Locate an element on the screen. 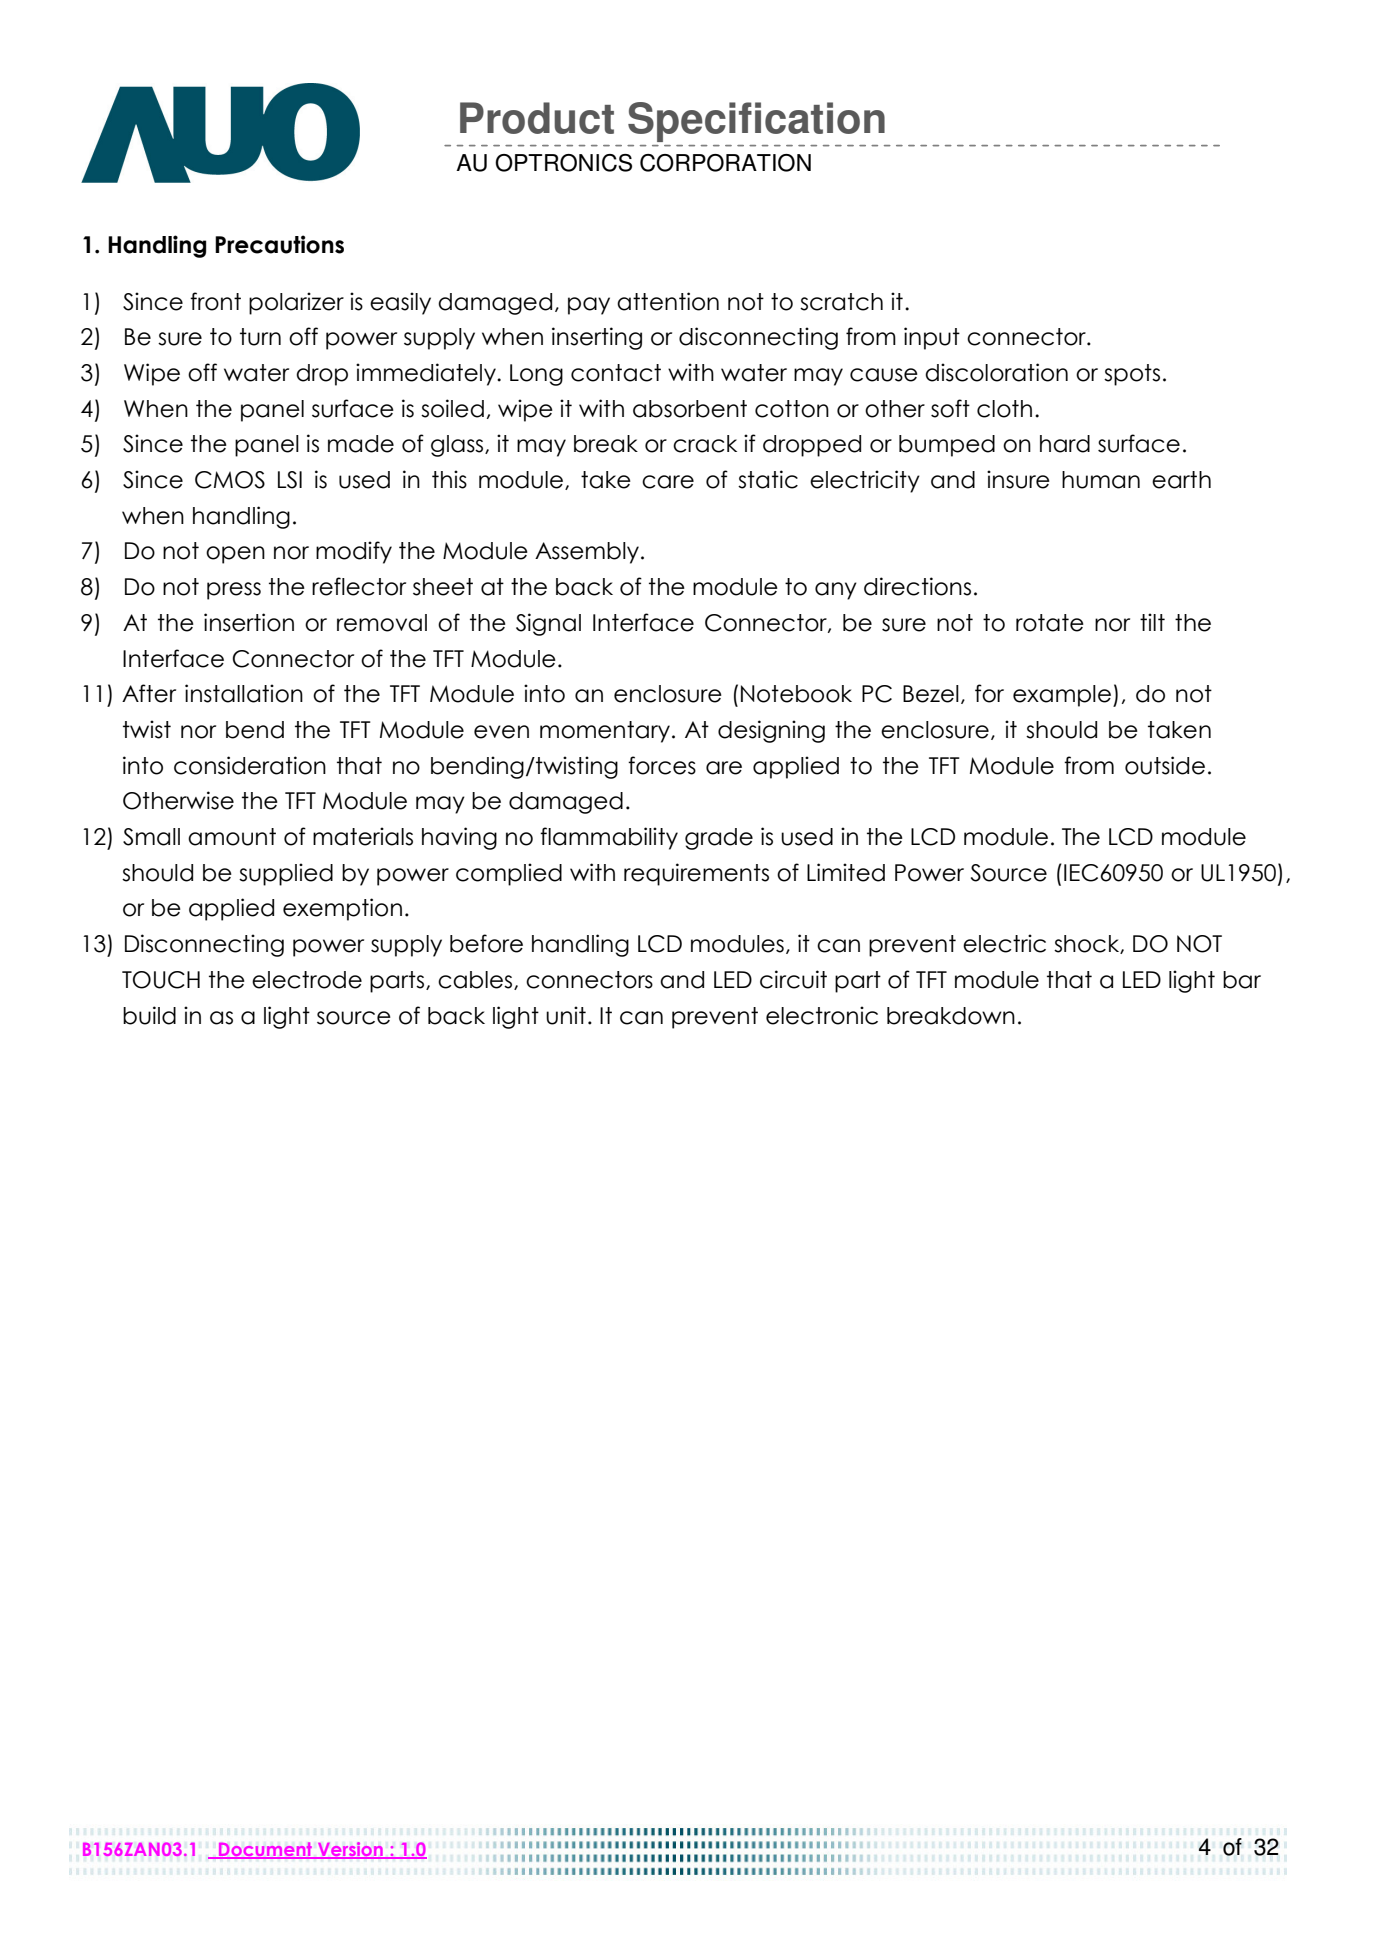 The height and width of the screenshot is (1957, 1383). forces is located at coordinates (662, 765).
